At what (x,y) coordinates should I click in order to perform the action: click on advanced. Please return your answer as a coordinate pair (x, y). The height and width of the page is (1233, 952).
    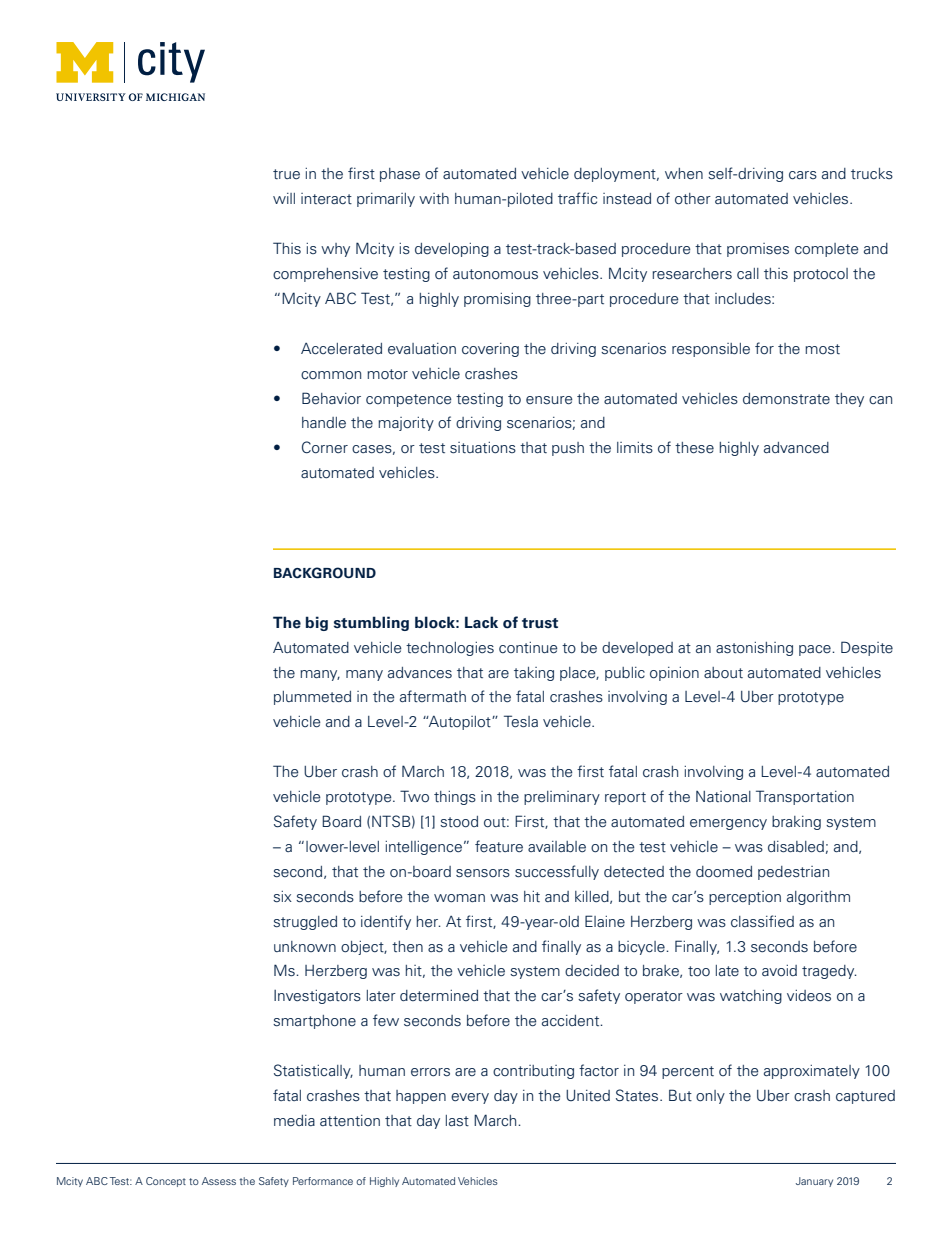
    Looking at the image, I should click on (796, 448).
